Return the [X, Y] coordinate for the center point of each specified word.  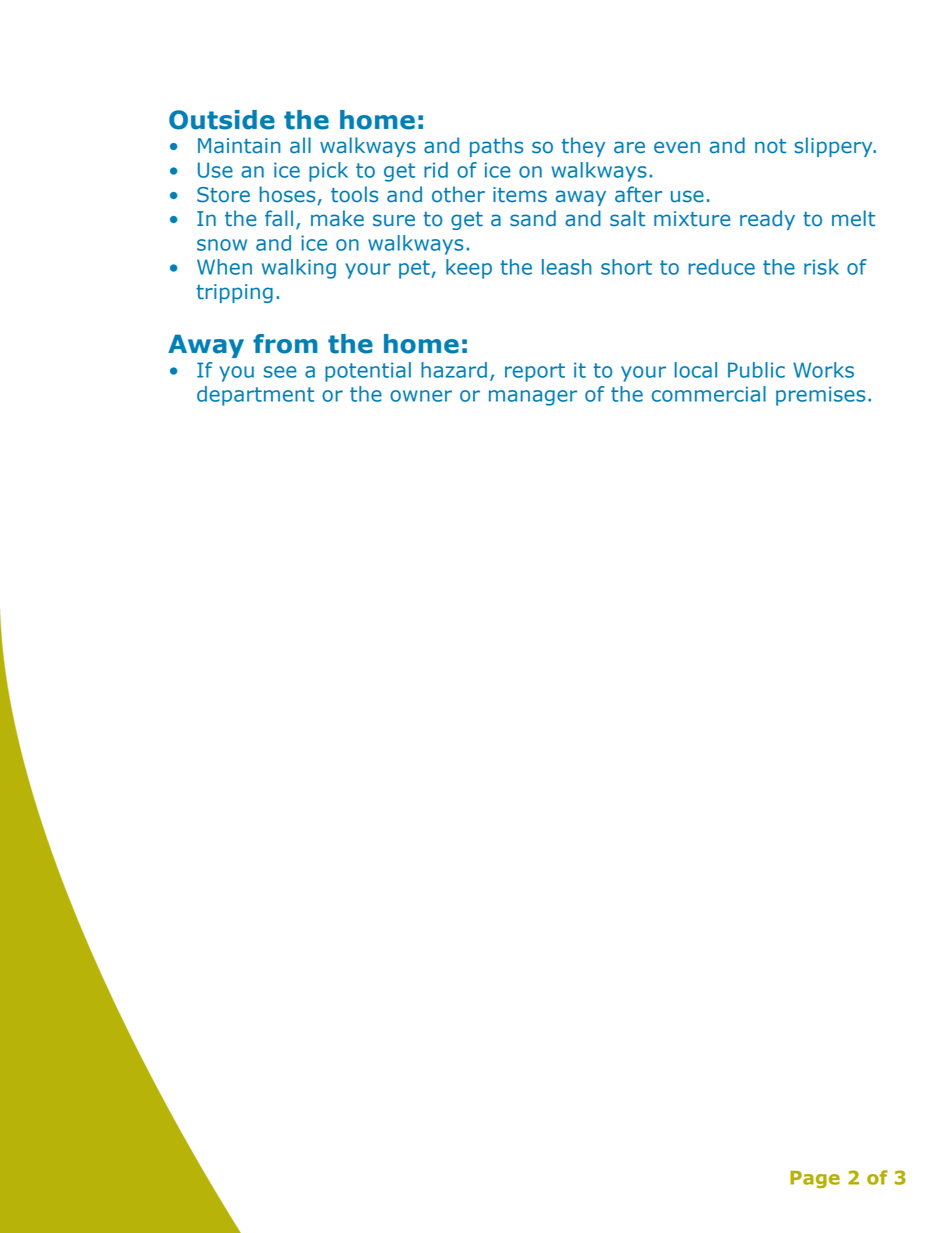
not [770, 146]
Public [756, 370]
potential [368, 372]
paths [496, 147]
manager [533, 398]
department [255, 396]
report [535, 372]
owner [421, 396]
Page [815, 1179]
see [280, 372]
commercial [709, 394]
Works [823, 370]
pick [328, 172]
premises [820, 396]
